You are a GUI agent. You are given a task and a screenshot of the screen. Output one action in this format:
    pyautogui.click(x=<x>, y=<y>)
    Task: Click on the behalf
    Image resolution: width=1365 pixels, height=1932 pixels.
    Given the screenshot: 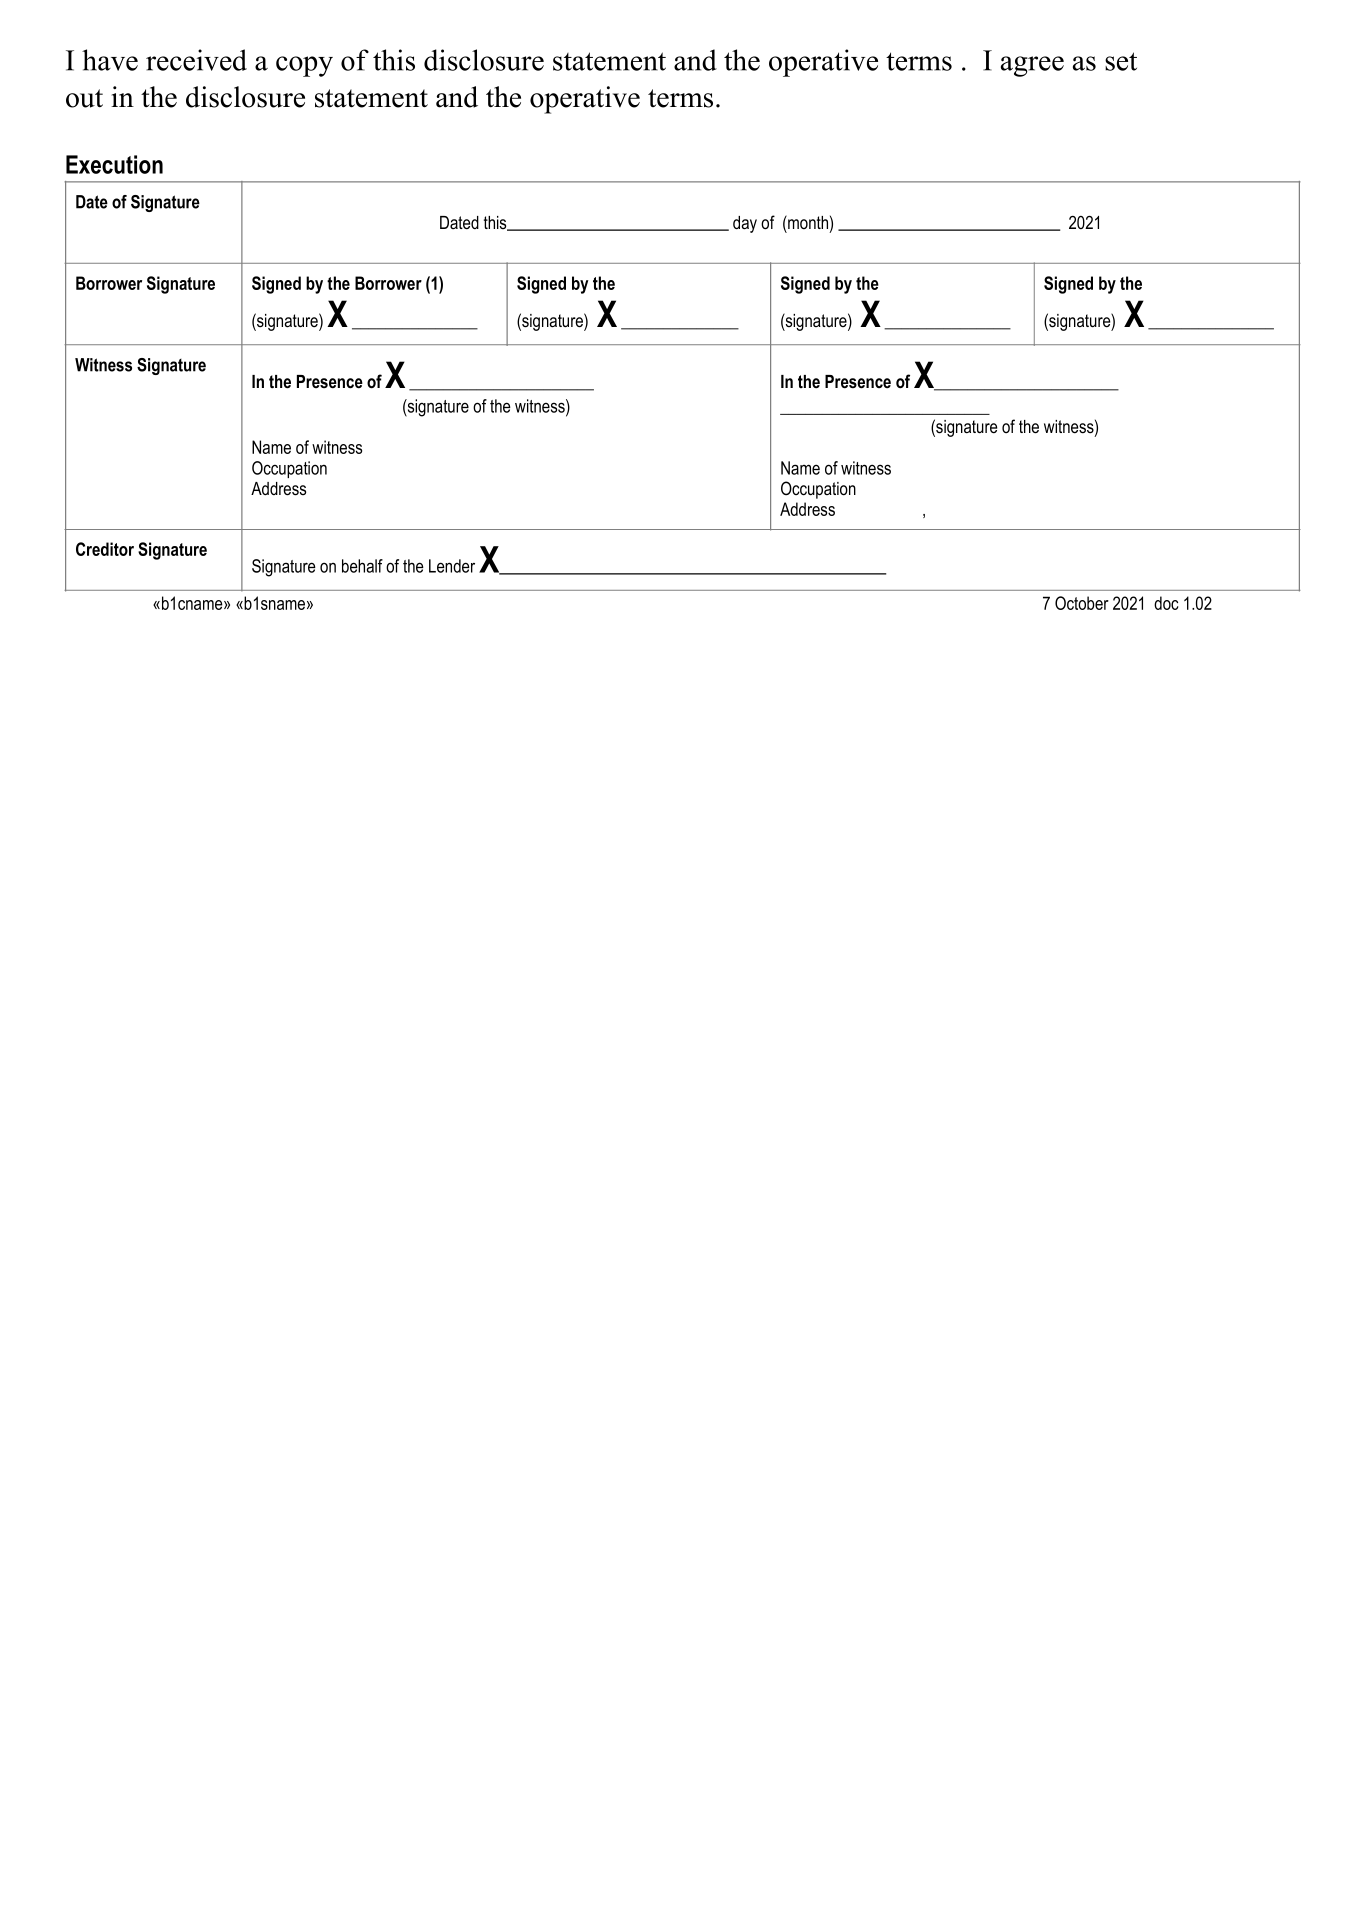 What is the action you would take?
    pyautogui.click(x=362, y=566)
